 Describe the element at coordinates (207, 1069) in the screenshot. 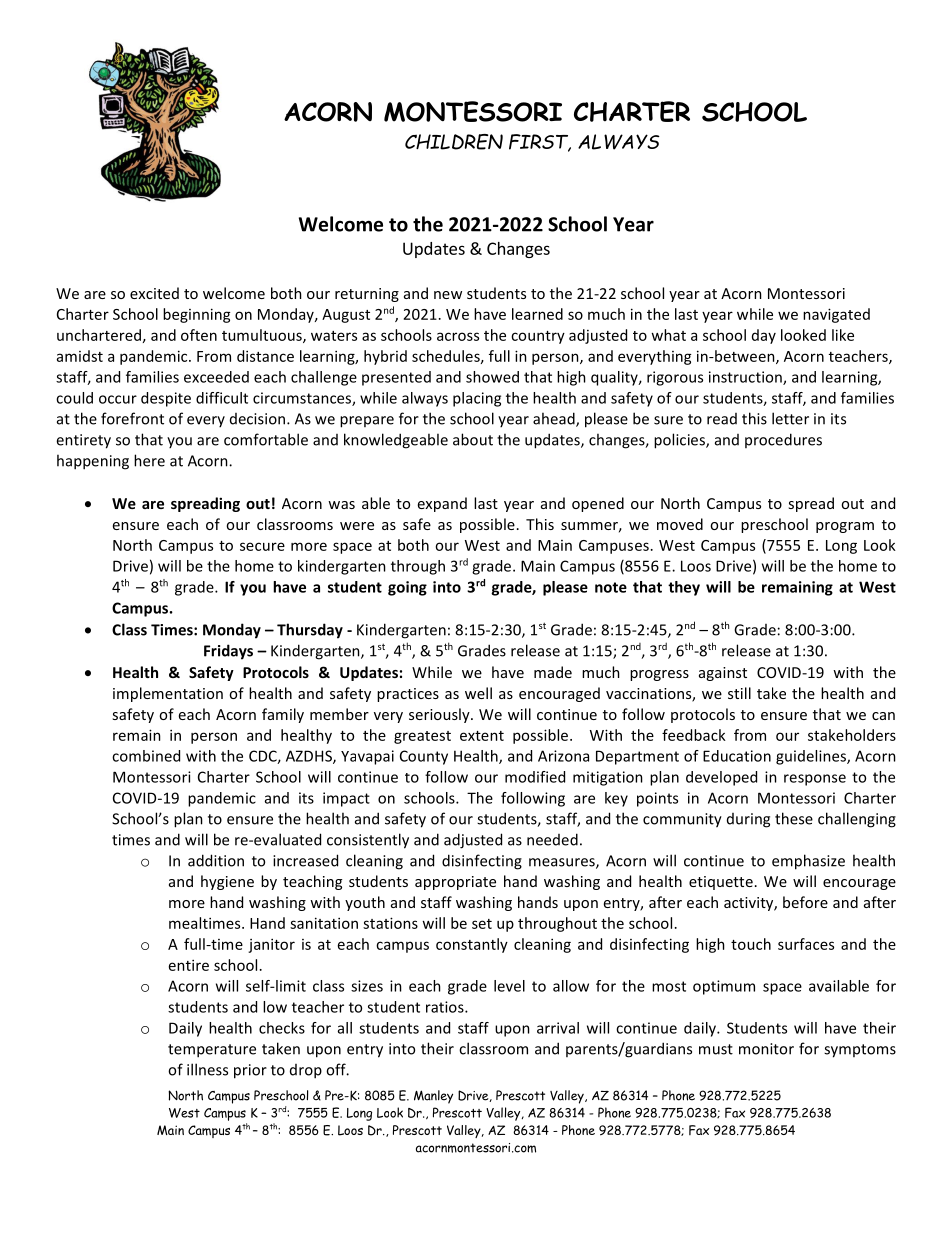

I see `illness` at that location.
